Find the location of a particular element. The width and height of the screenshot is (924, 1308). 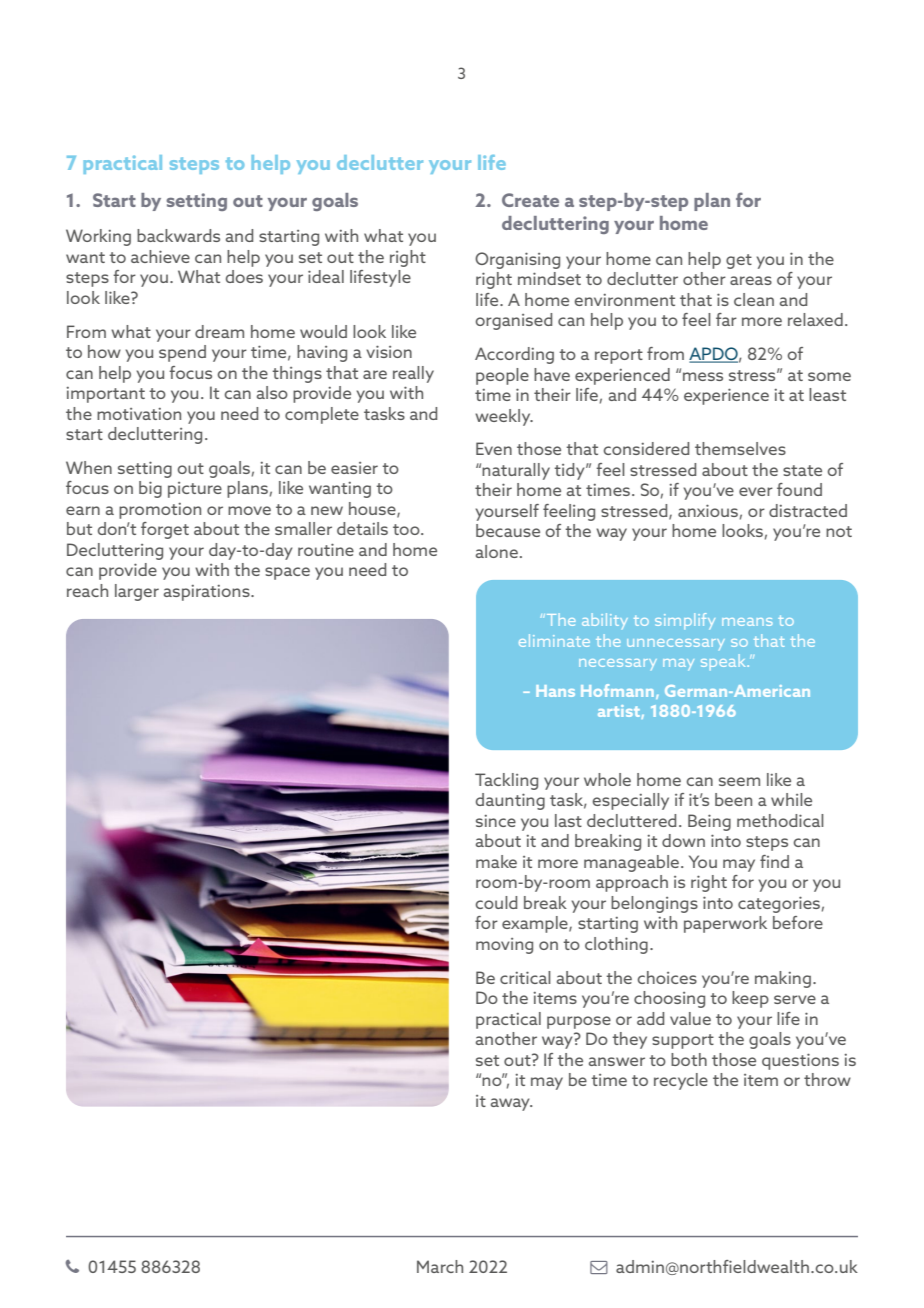

areas is located at coordinates (751, 280).
